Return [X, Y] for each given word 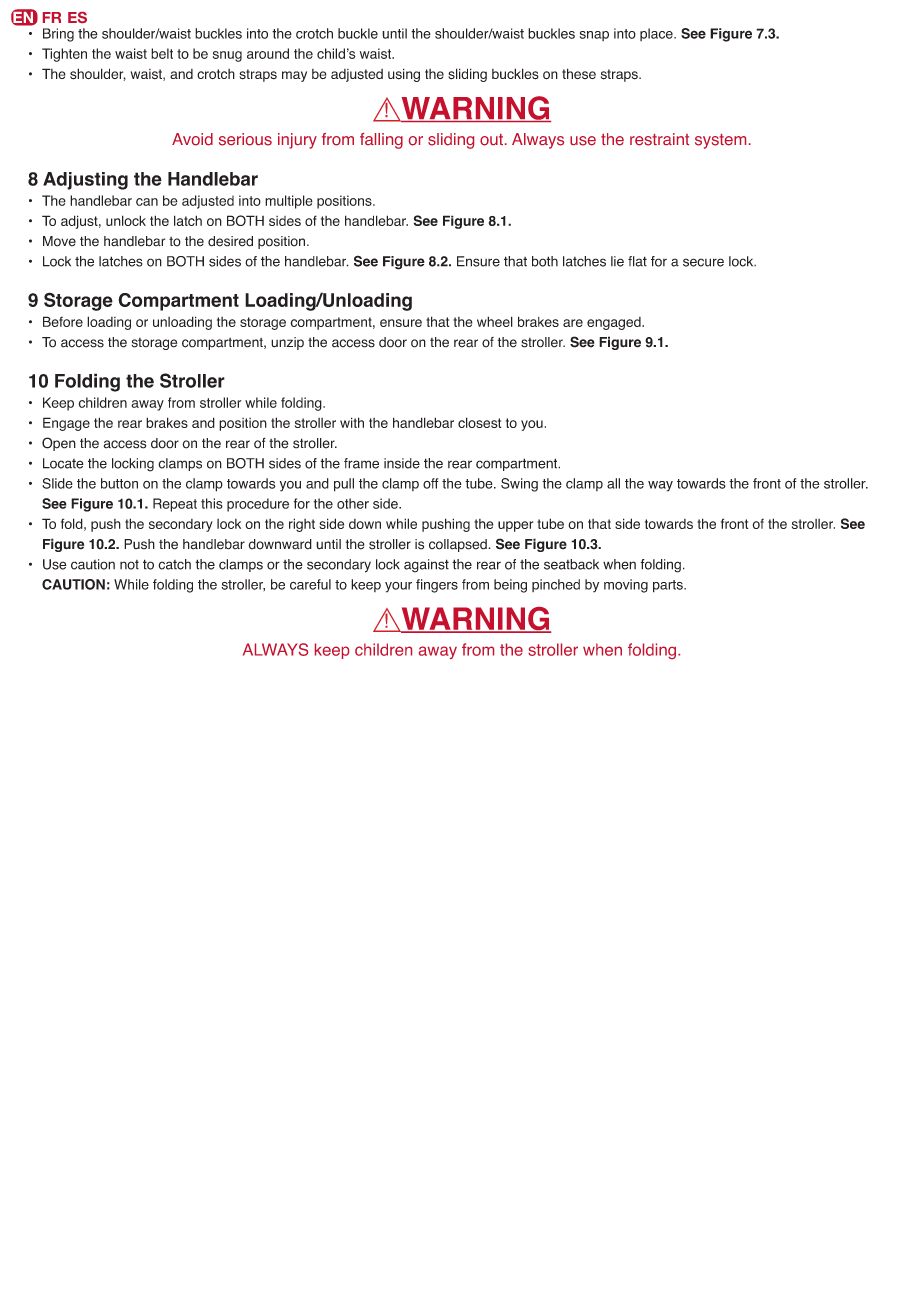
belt [162, 53]
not [129, 565]
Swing [519, 485]
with [352, 422]
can [147, 202]
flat [637, 261]
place [657, 34]
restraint [659, 139]
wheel [495, 321]
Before [63, 321]
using [404, 75]
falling [381, 141]
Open [59, 444]
